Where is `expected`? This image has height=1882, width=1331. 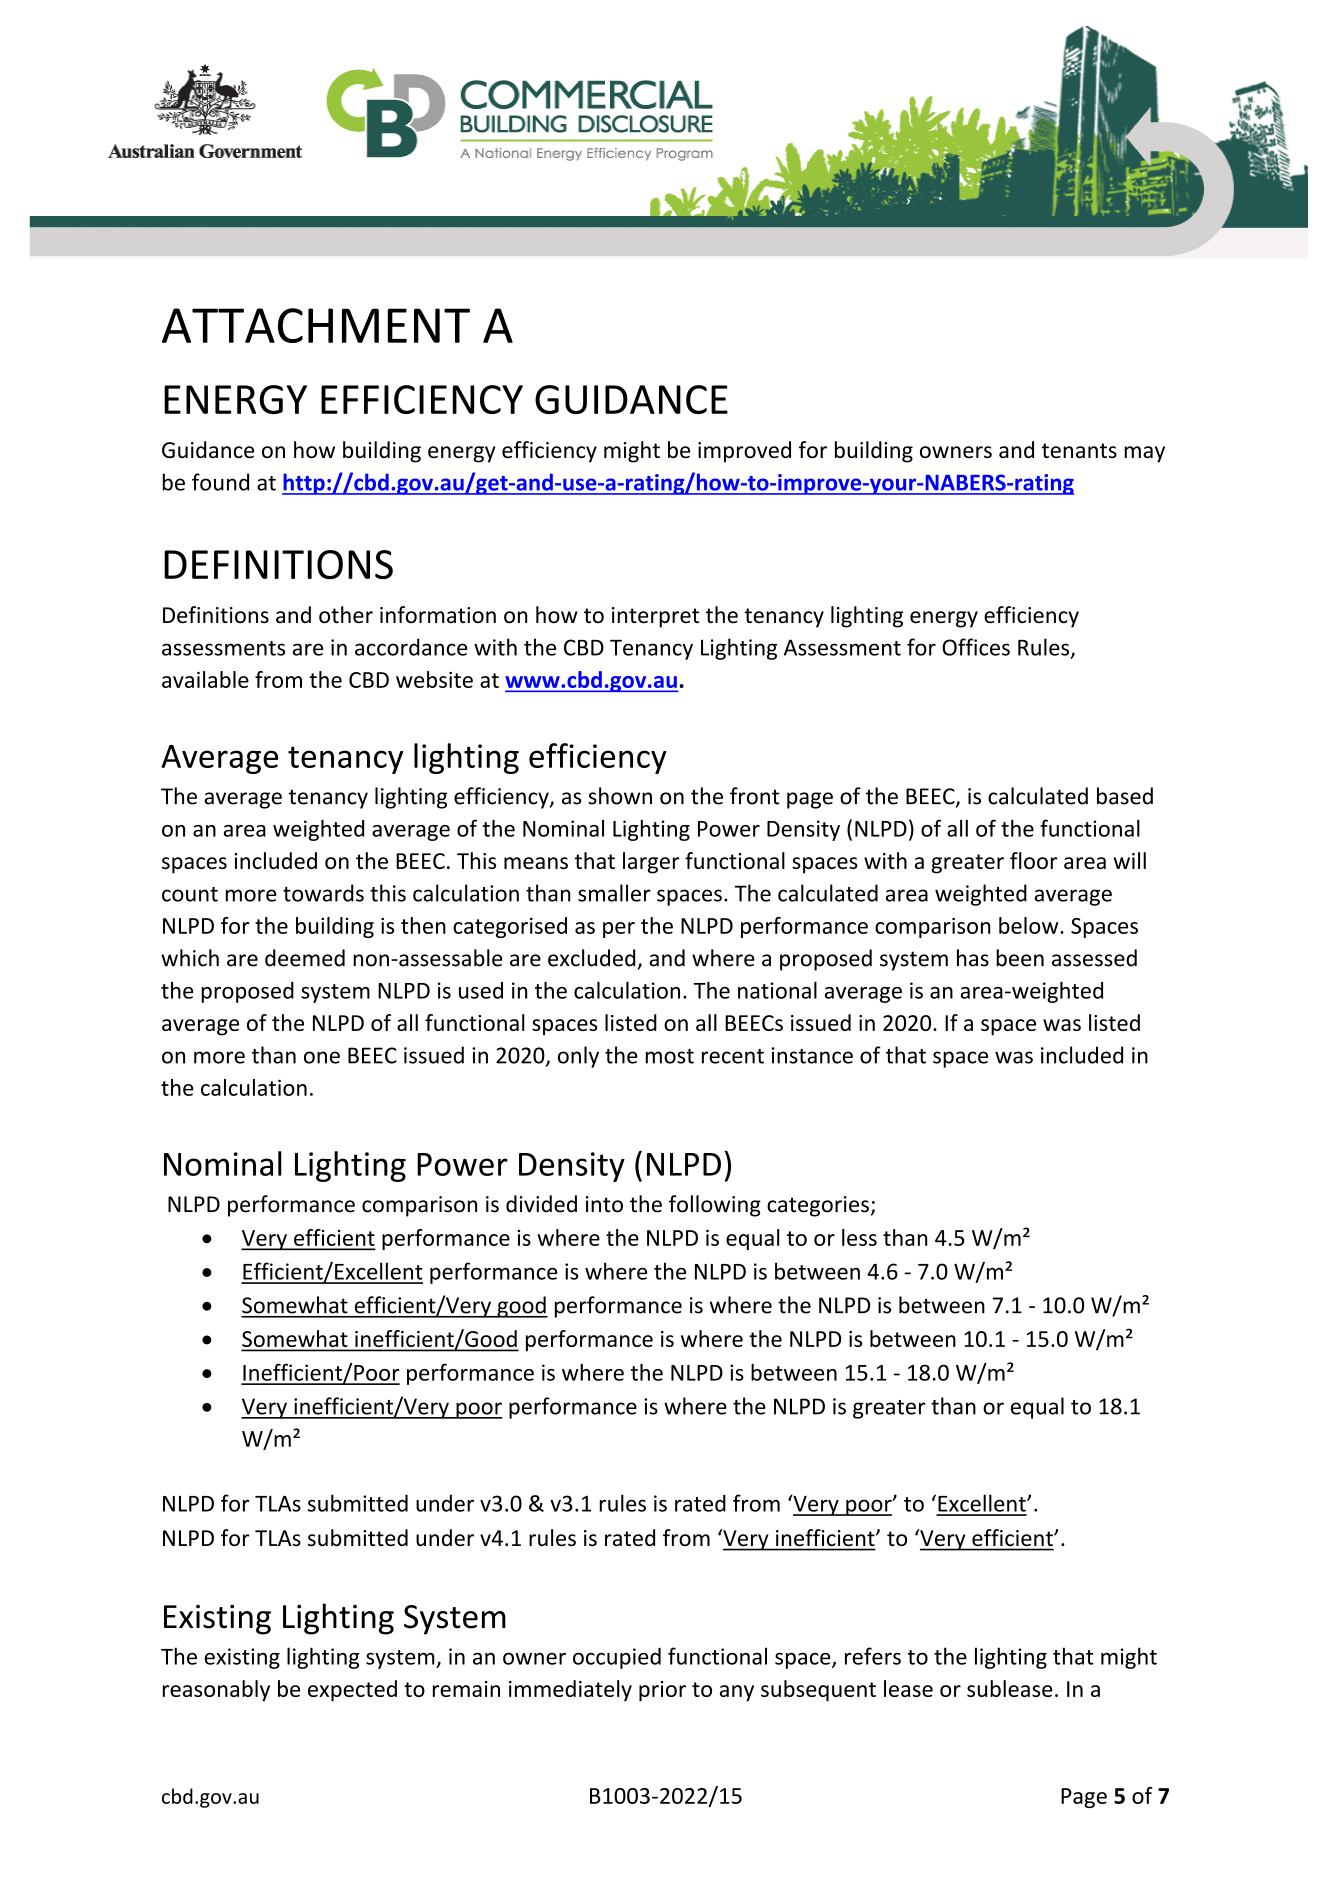
expected is located at coordinates (352, 1691).
